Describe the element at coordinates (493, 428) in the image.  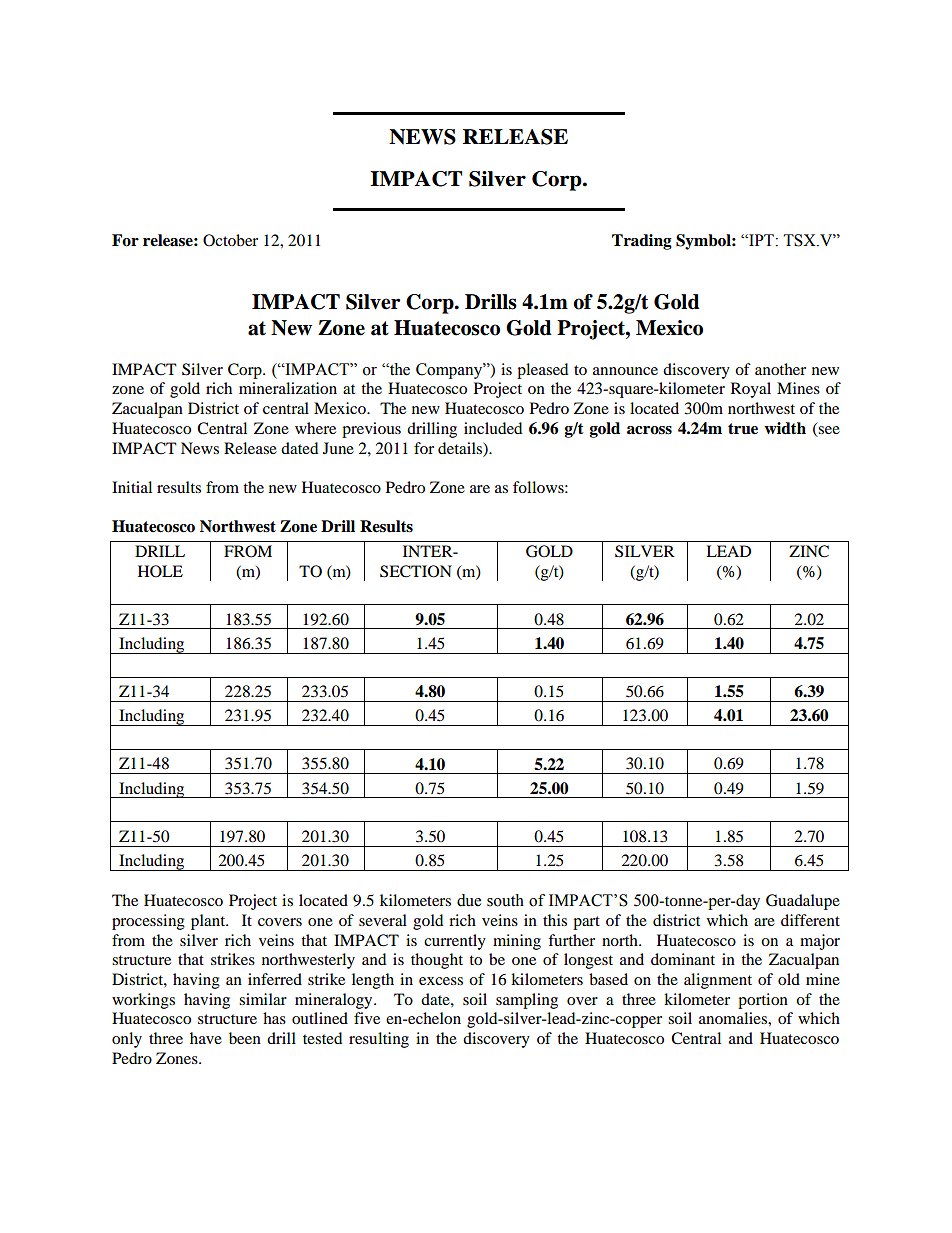
I see `included` at that location.
